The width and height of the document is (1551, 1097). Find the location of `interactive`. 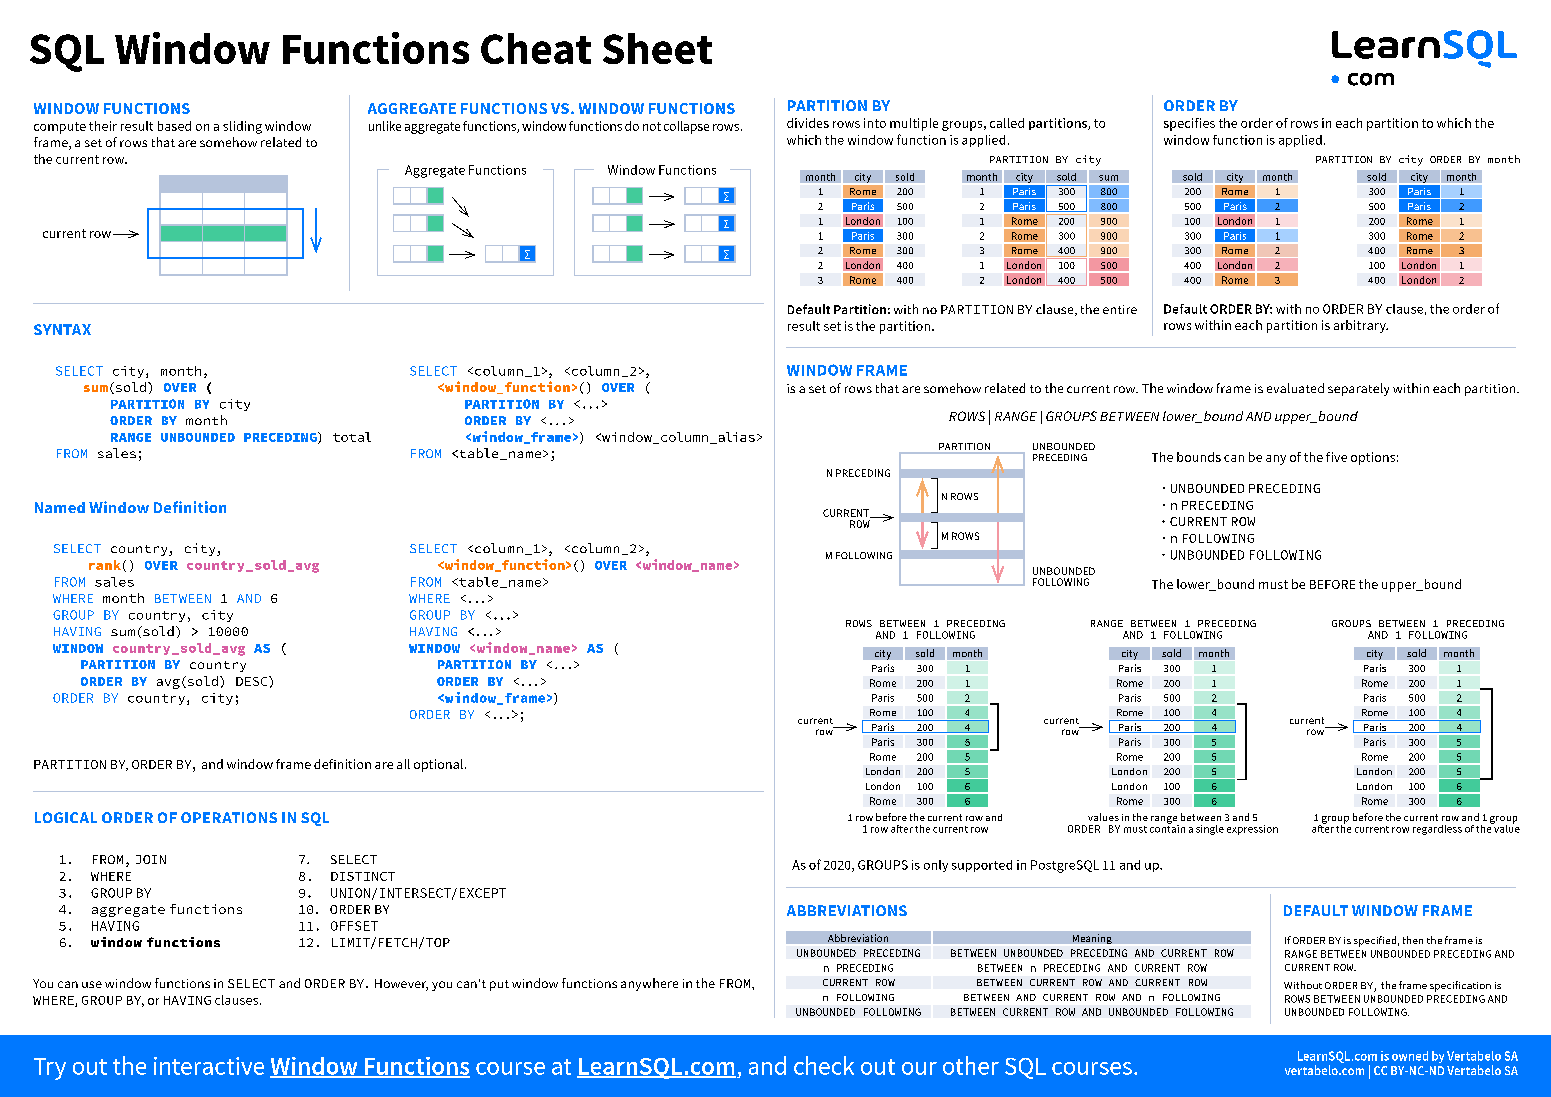

interactive is located at coordinates (209, 1066).
